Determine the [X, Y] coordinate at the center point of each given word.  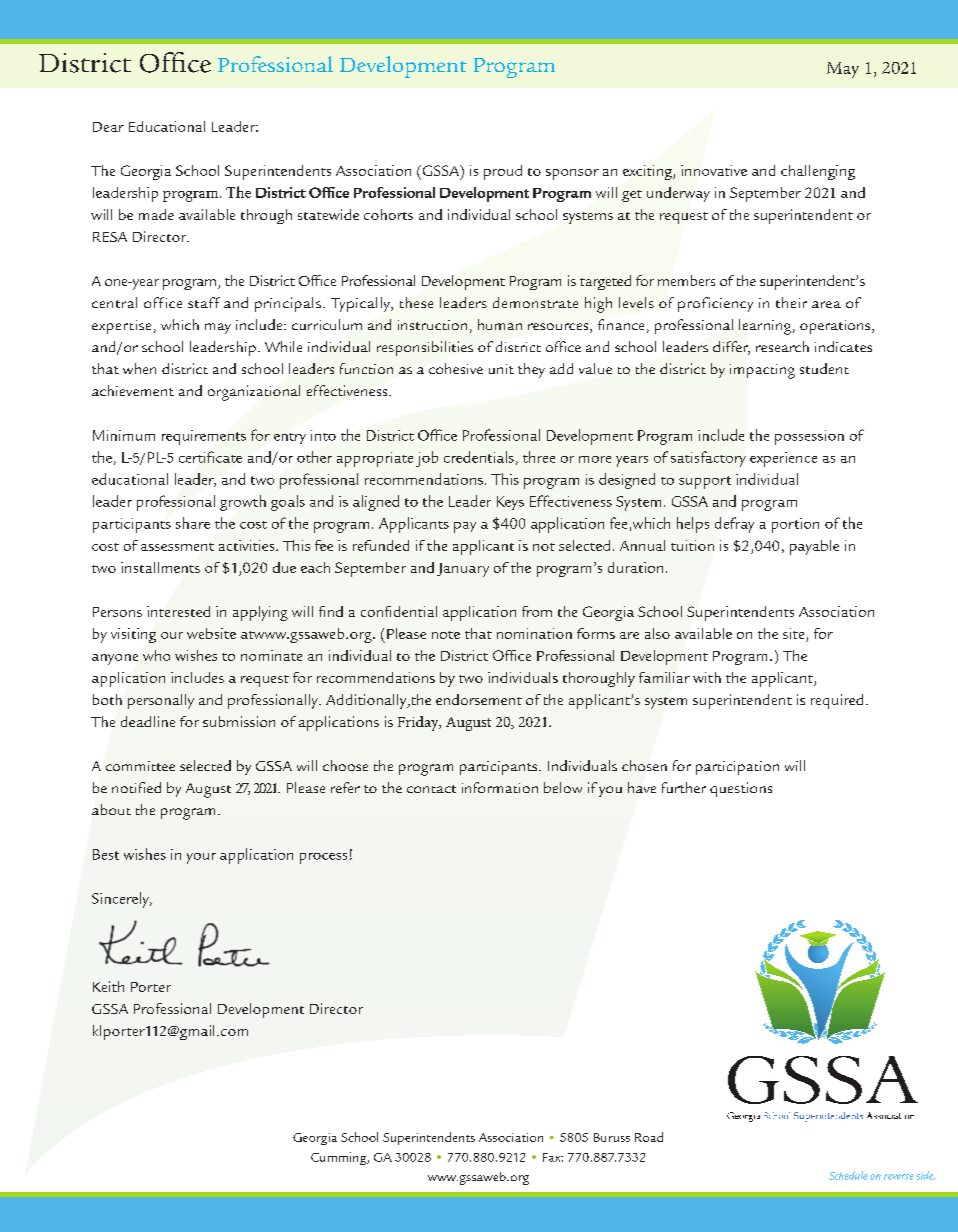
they [531, 370]
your [201, 858]
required [837, 701]
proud [503, 172]
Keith [108, 986]
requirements [204, 437]
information [500, 787]
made [156, 214]
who [156, 655]
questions [741, 789]
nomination [534, 633]
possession [809, 437]
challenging [818, 172]
